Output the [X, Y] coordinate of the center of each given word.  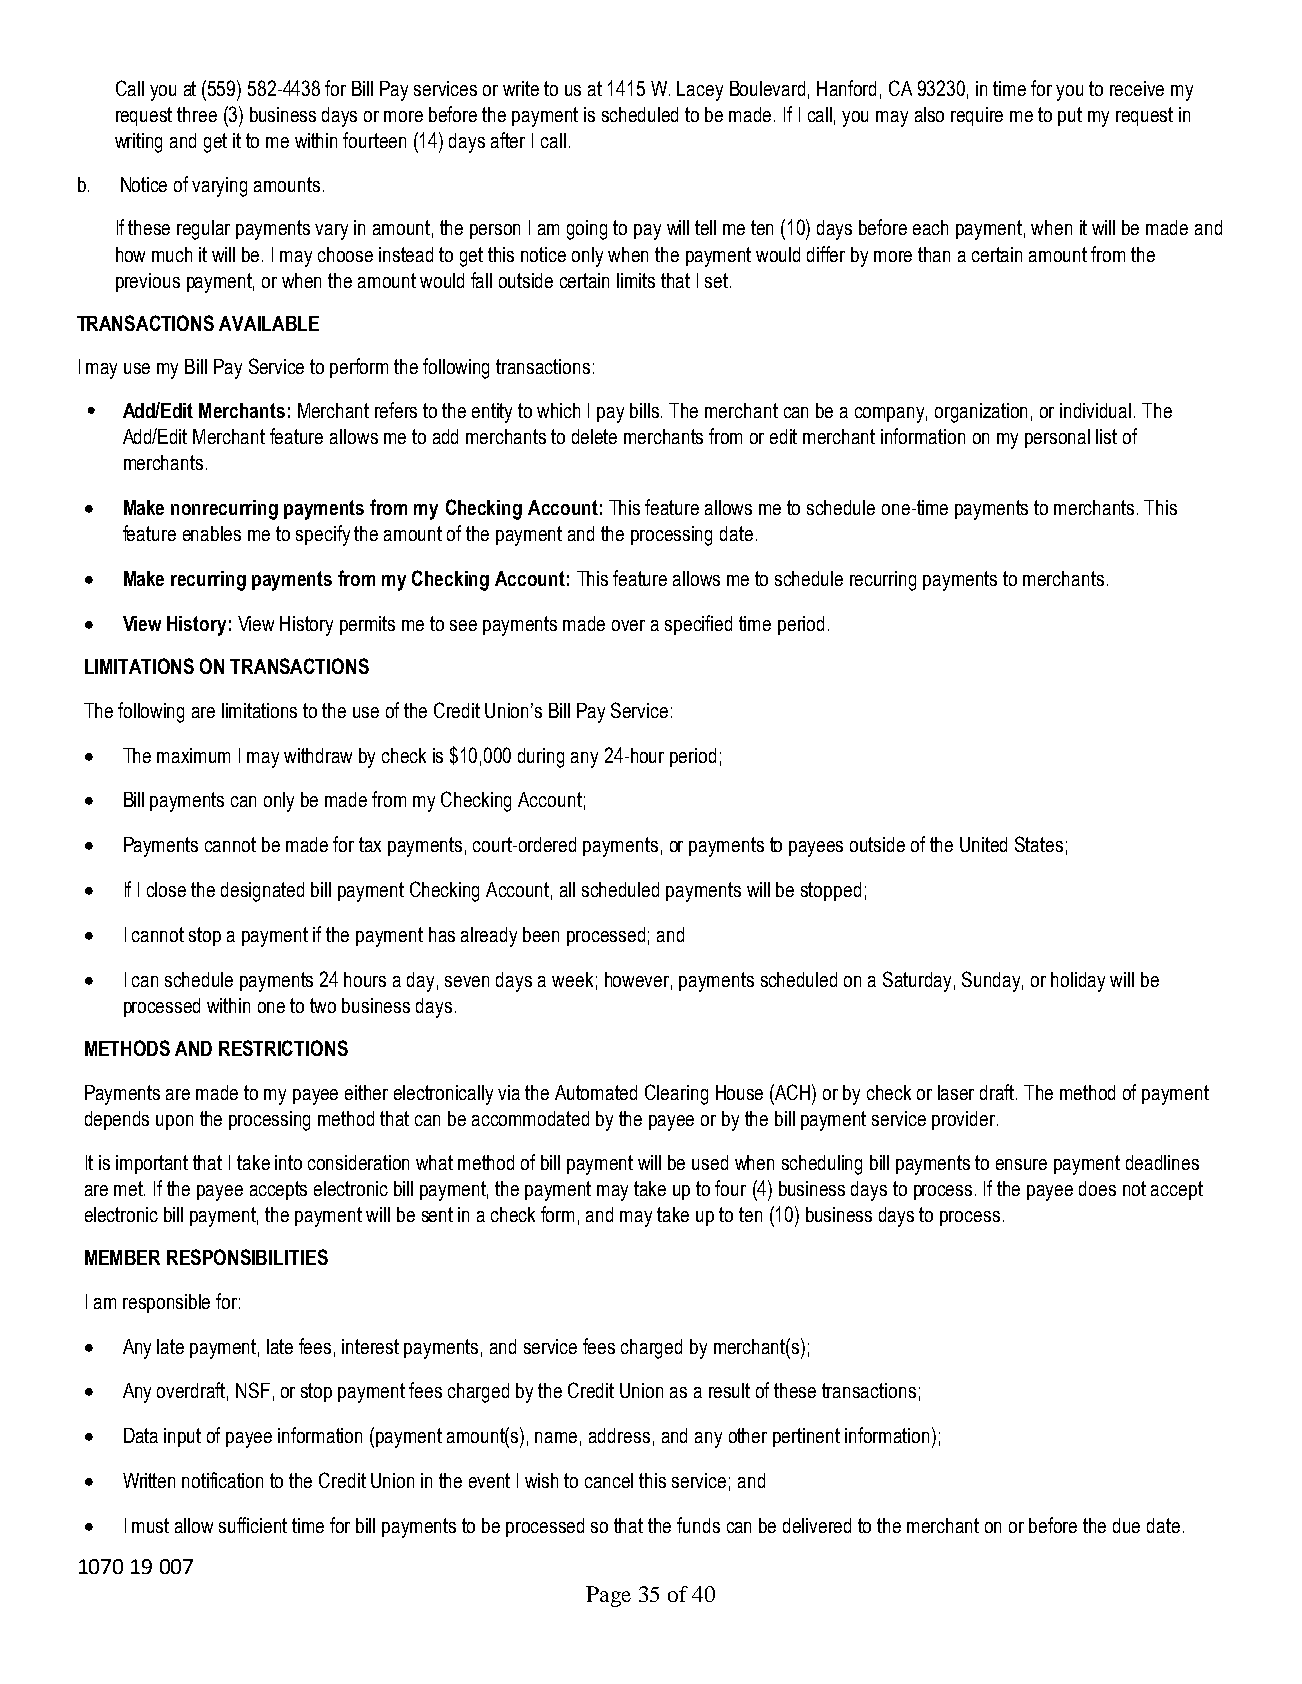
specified [698, 625]
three [197, 114]
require [977, 116]
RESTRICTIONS [283, 1048]
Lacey [700, 91]
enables [212, 533]
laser [956, 1092]
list [1106, 436]
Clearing [676, 1094]
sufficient [253, 1525]
